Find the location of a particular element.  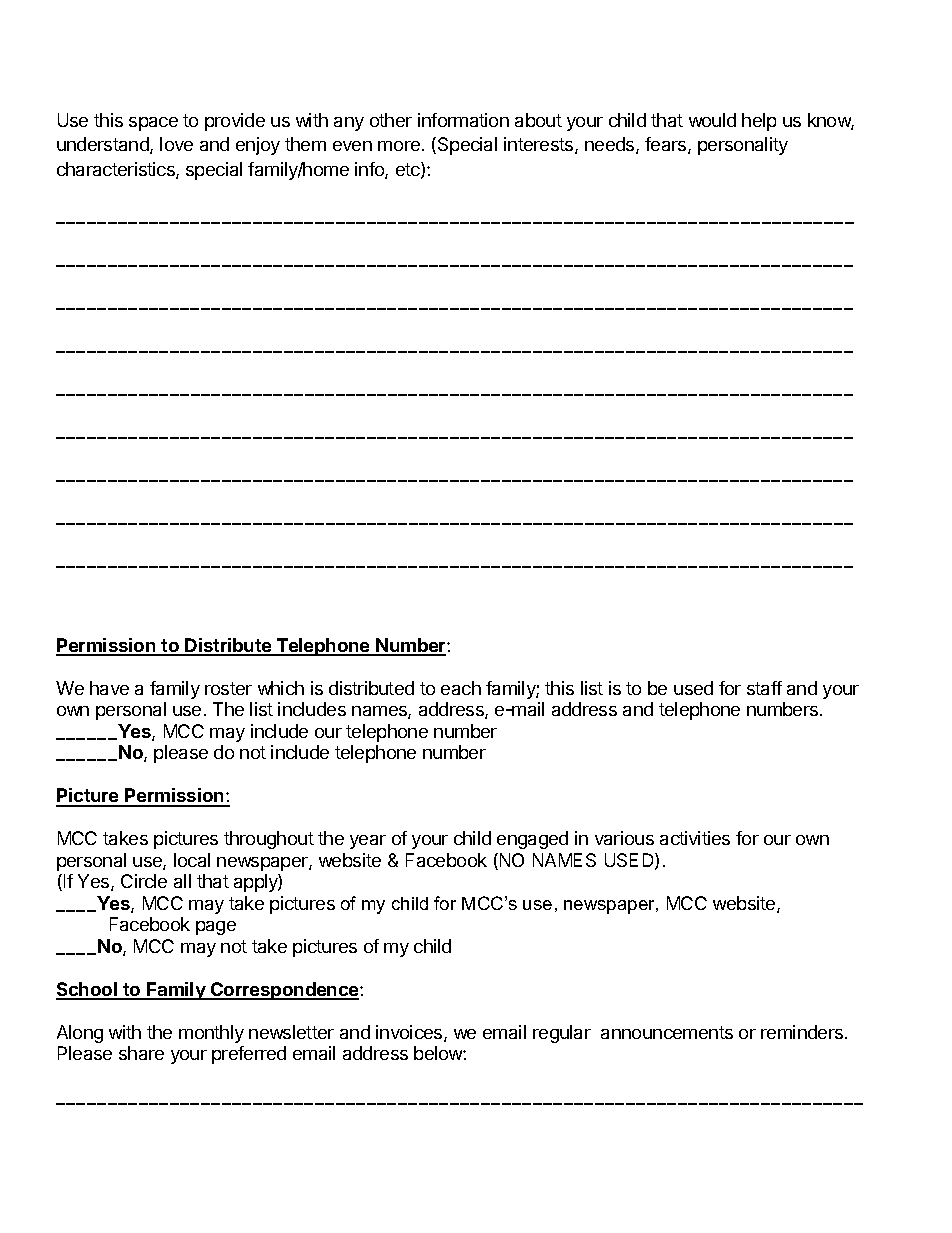

monthly is located at coordinates (211, 1034).
